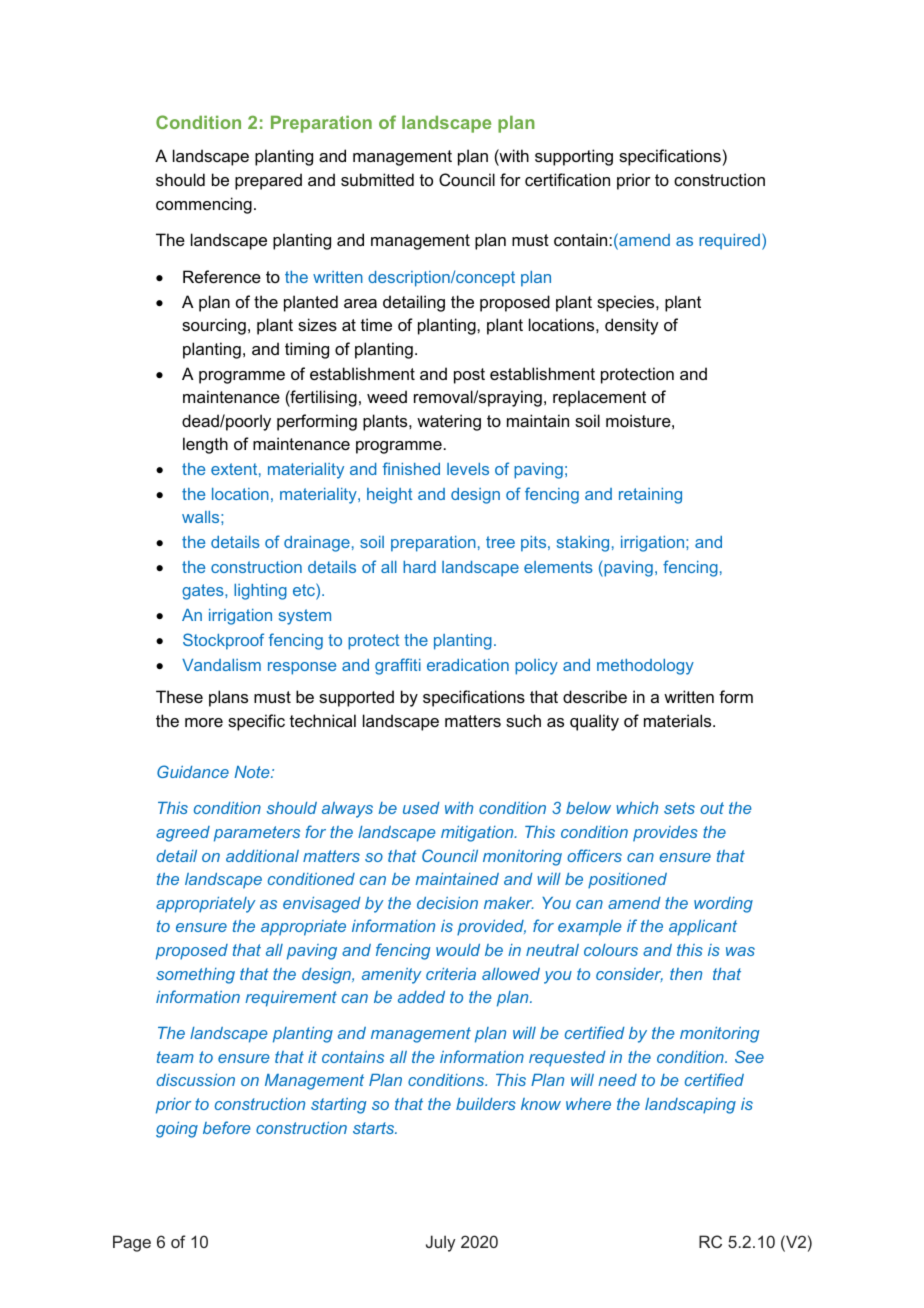 This screenshot has height=1308, width=924. I want to click on required, so click(729, 242).
